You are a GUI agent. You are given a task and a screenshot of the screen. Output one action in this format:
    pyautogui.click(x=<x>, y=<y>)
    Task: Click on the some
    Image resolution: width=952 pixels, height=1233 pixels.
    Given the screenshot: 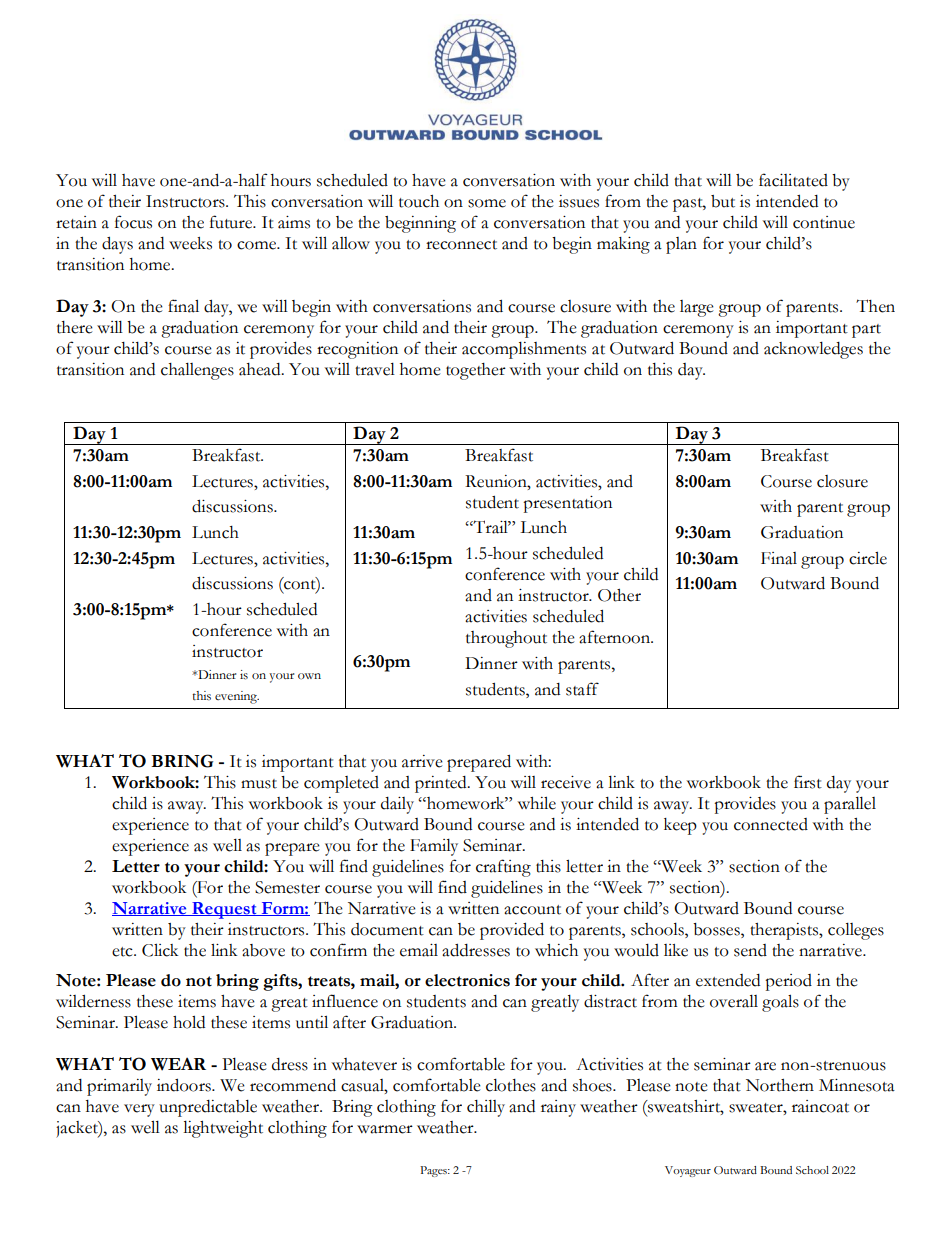 What is the action you would take?
    pyautogui.click(x=487, y=203)
